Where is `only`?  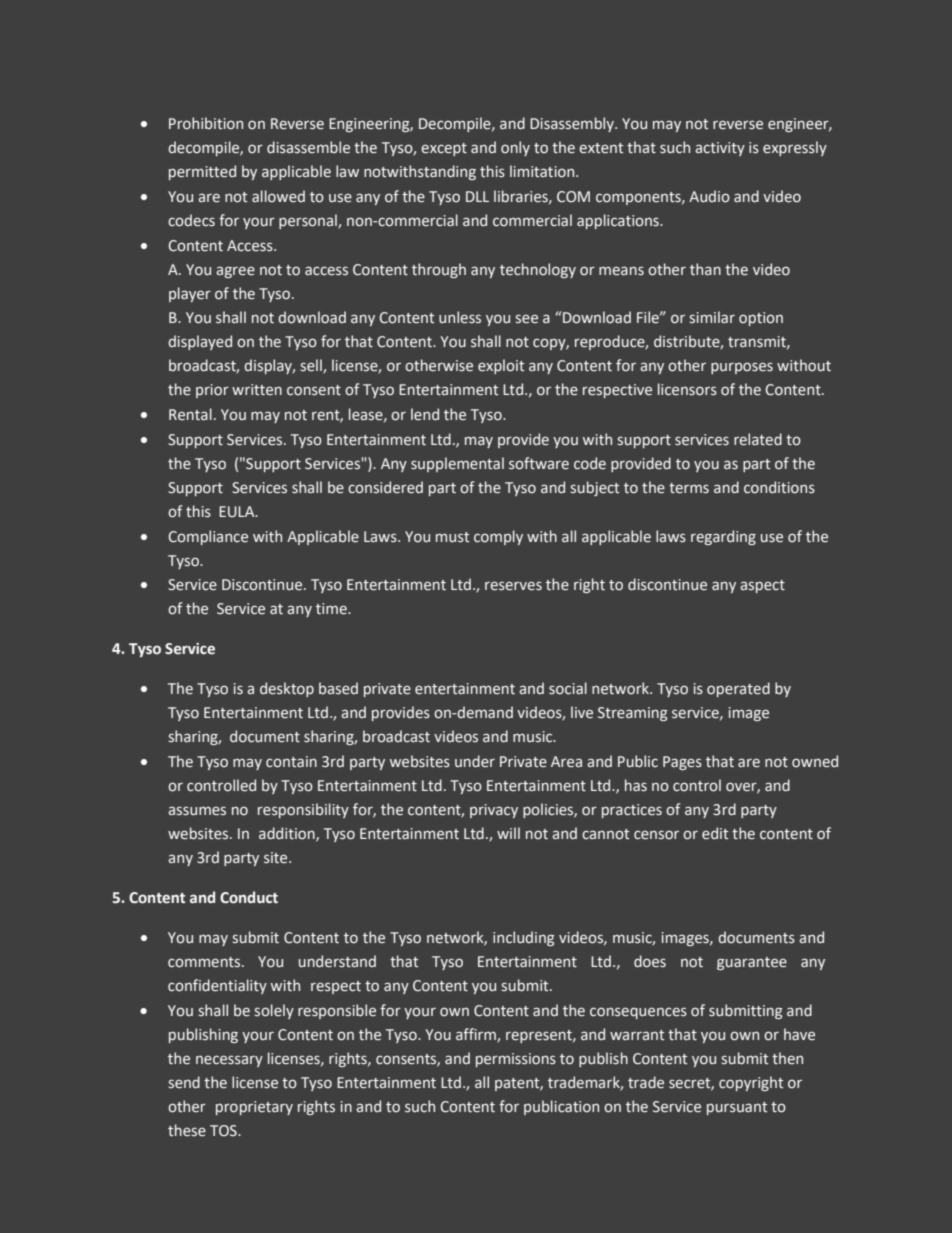
only is located at coordinates (515, 148).
